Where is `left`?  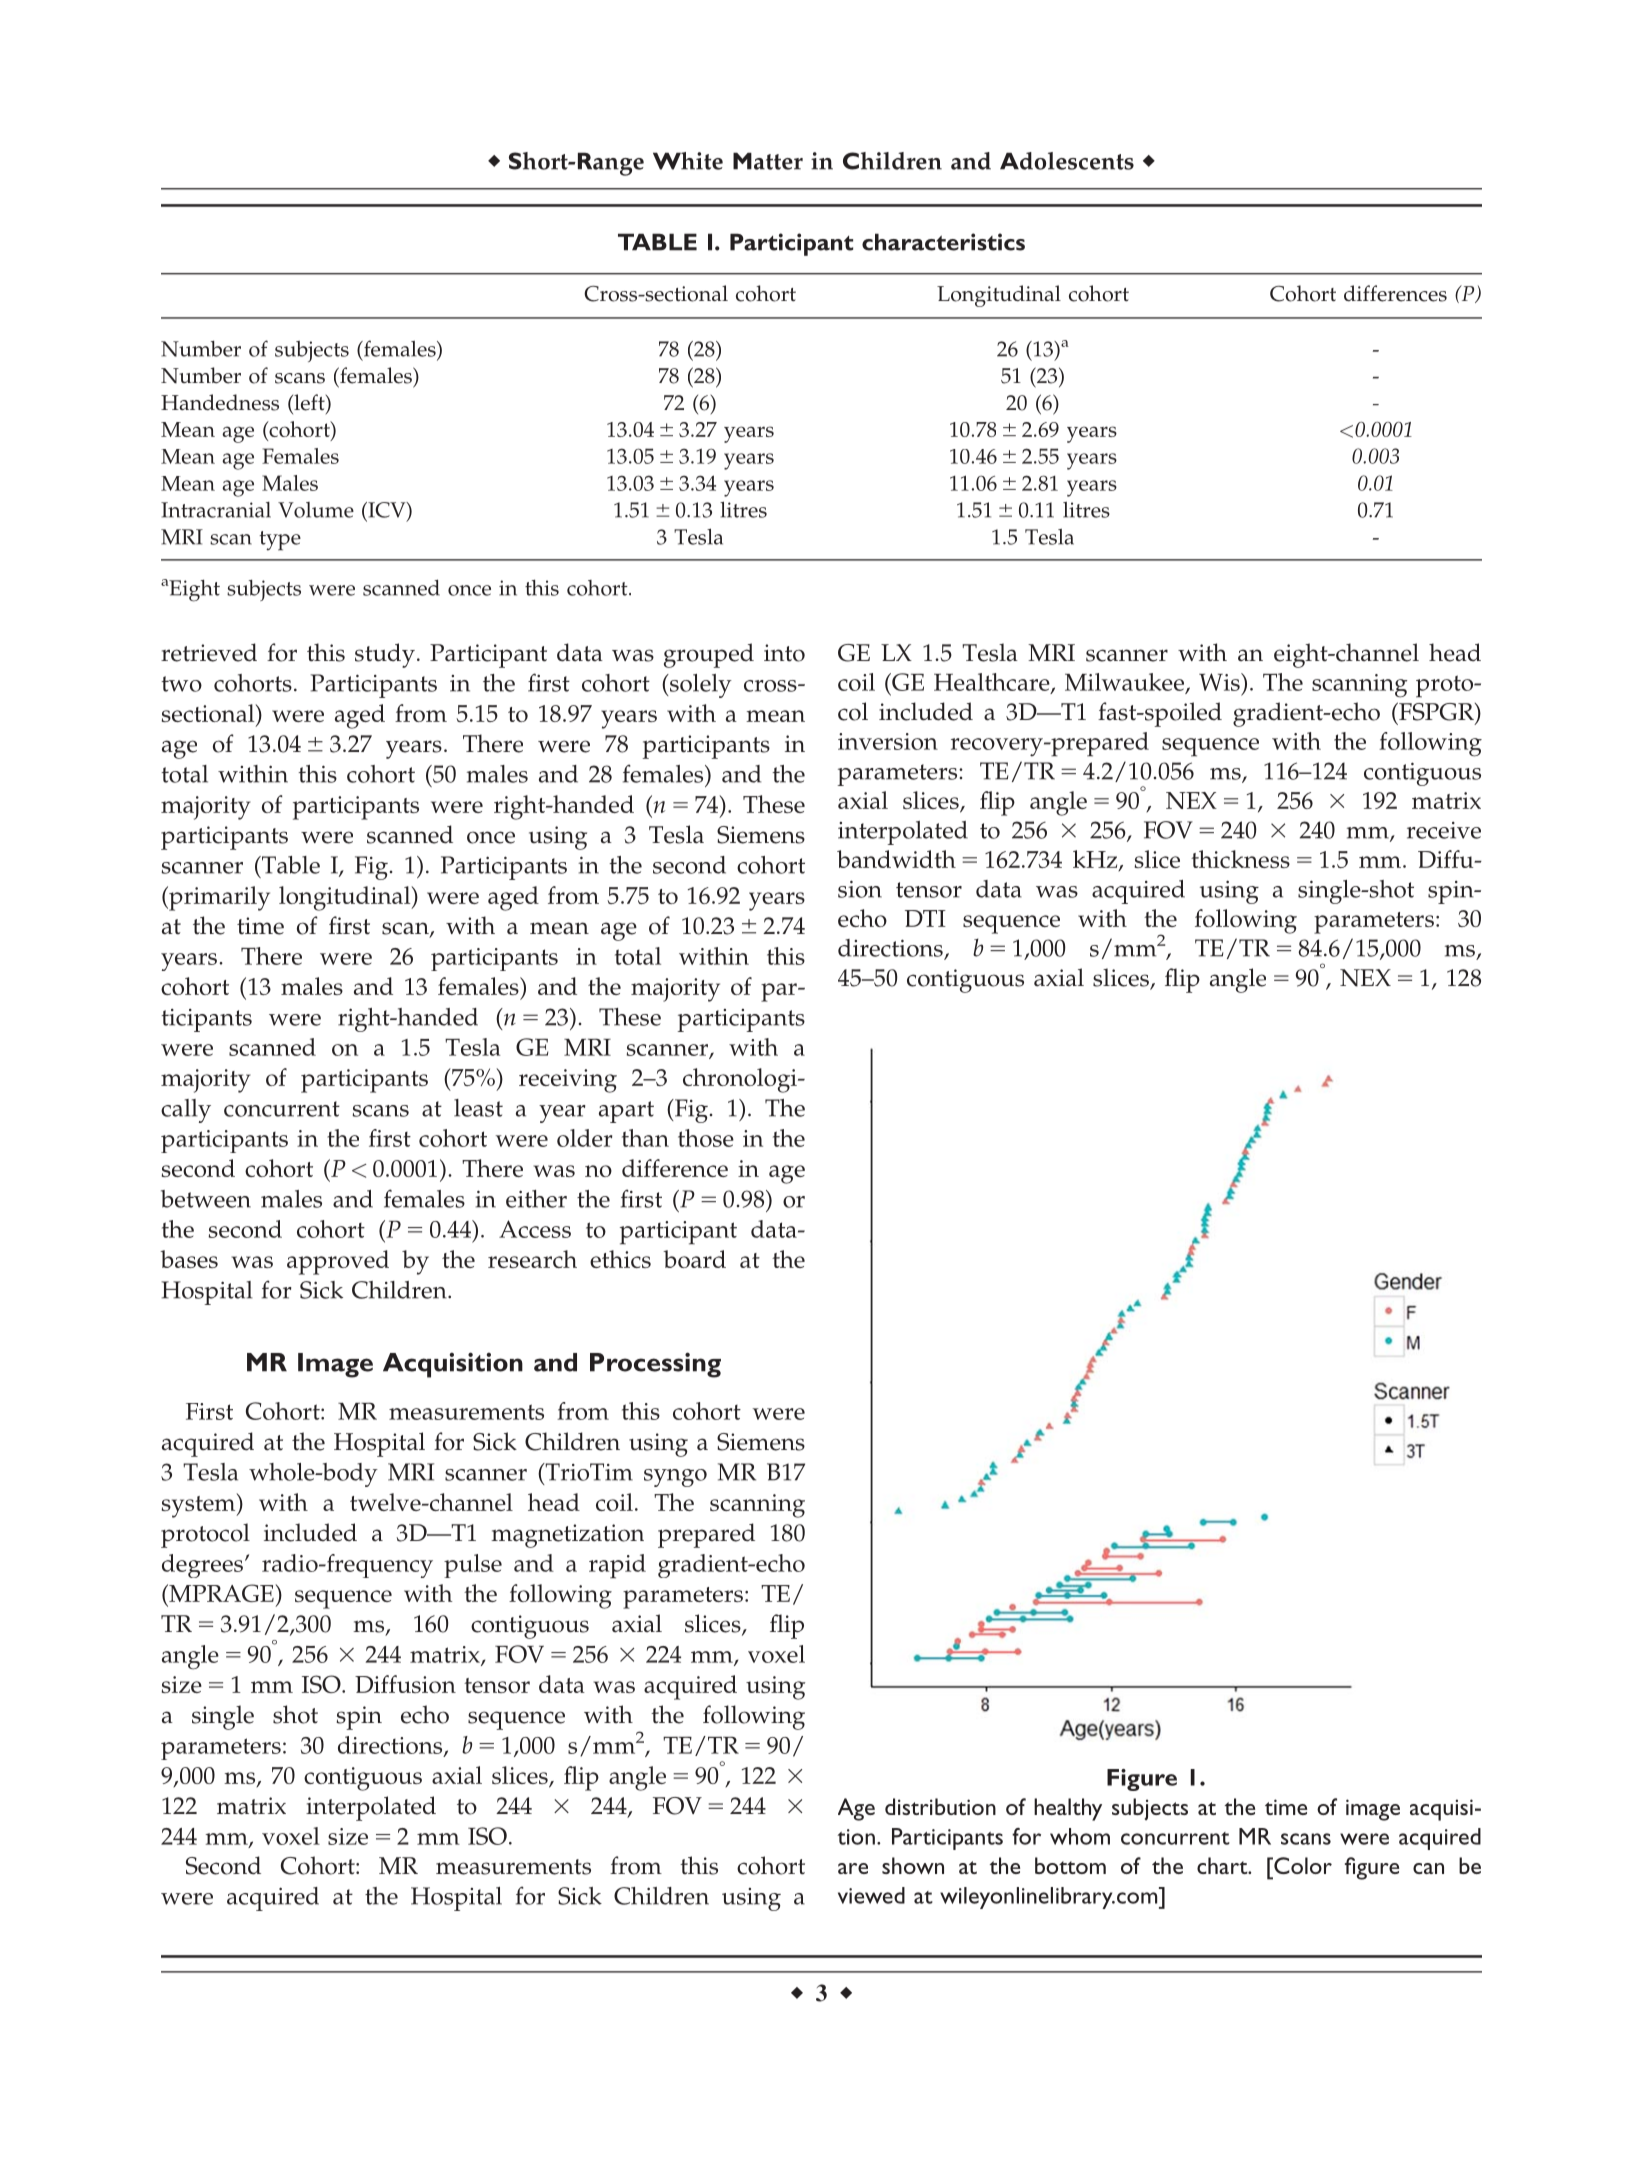
left is located at coordinates (309, 403).
